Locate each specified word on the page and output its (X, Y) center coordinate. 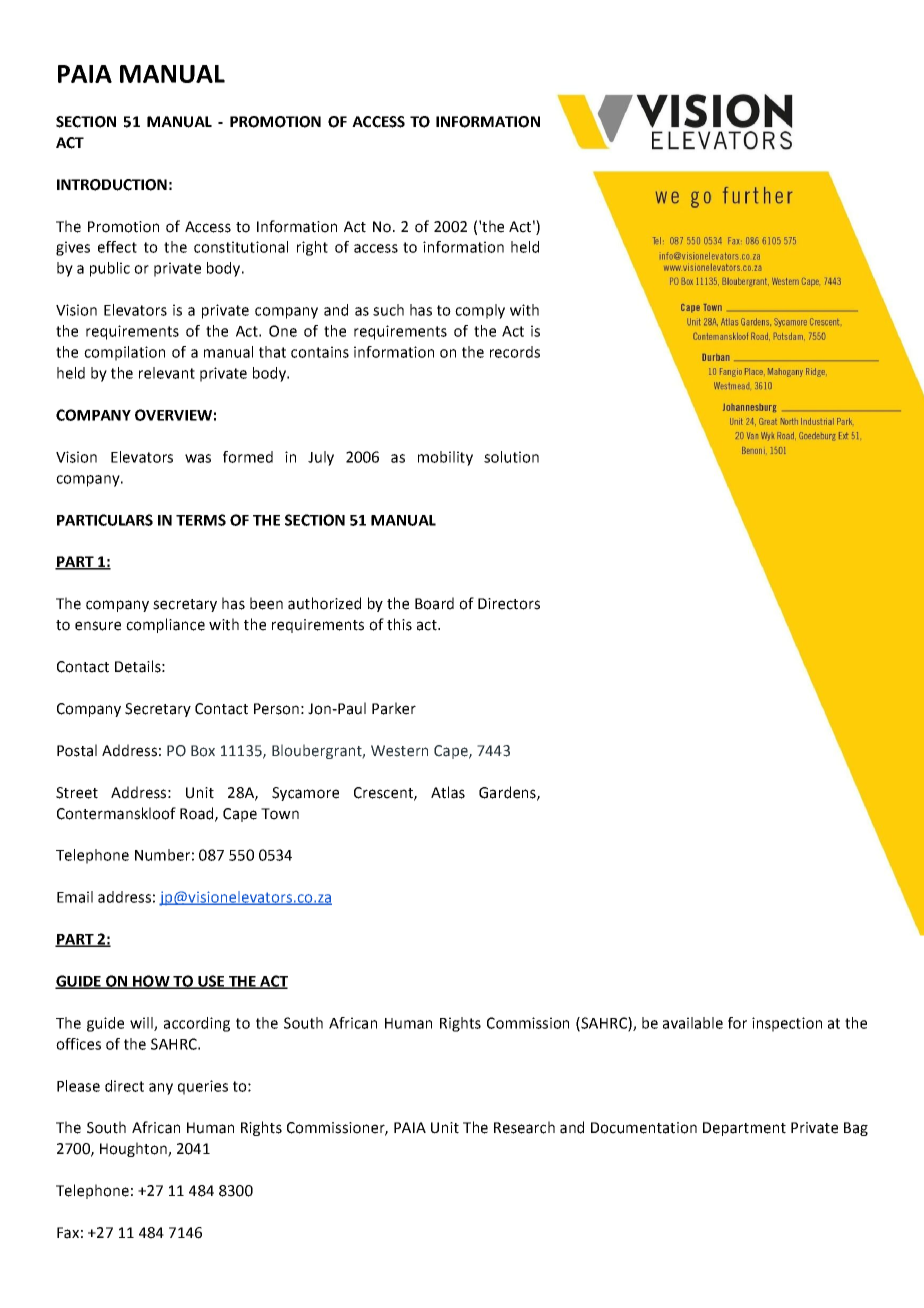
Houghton (134, 1149)
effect (117, 247)
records (515, 352)
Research (524, 1127)
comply (480, 311)
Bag (856, 1129)
